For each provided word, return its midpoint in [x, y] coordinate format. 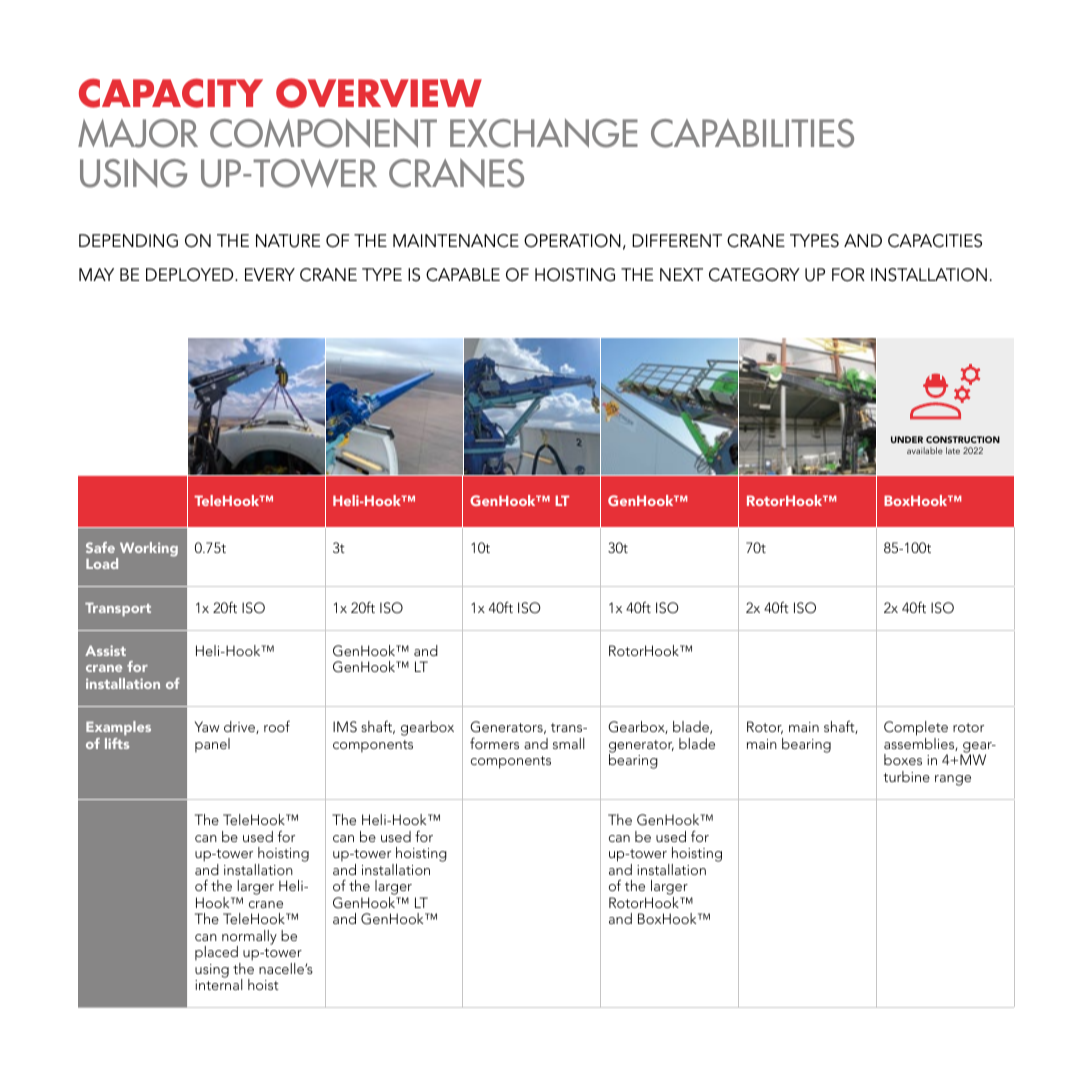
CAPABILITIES [752, 133]
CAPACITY [171, 93]
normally [249, 938]
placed [216, 953]
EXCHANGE [544, 133]
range [953, 780]
